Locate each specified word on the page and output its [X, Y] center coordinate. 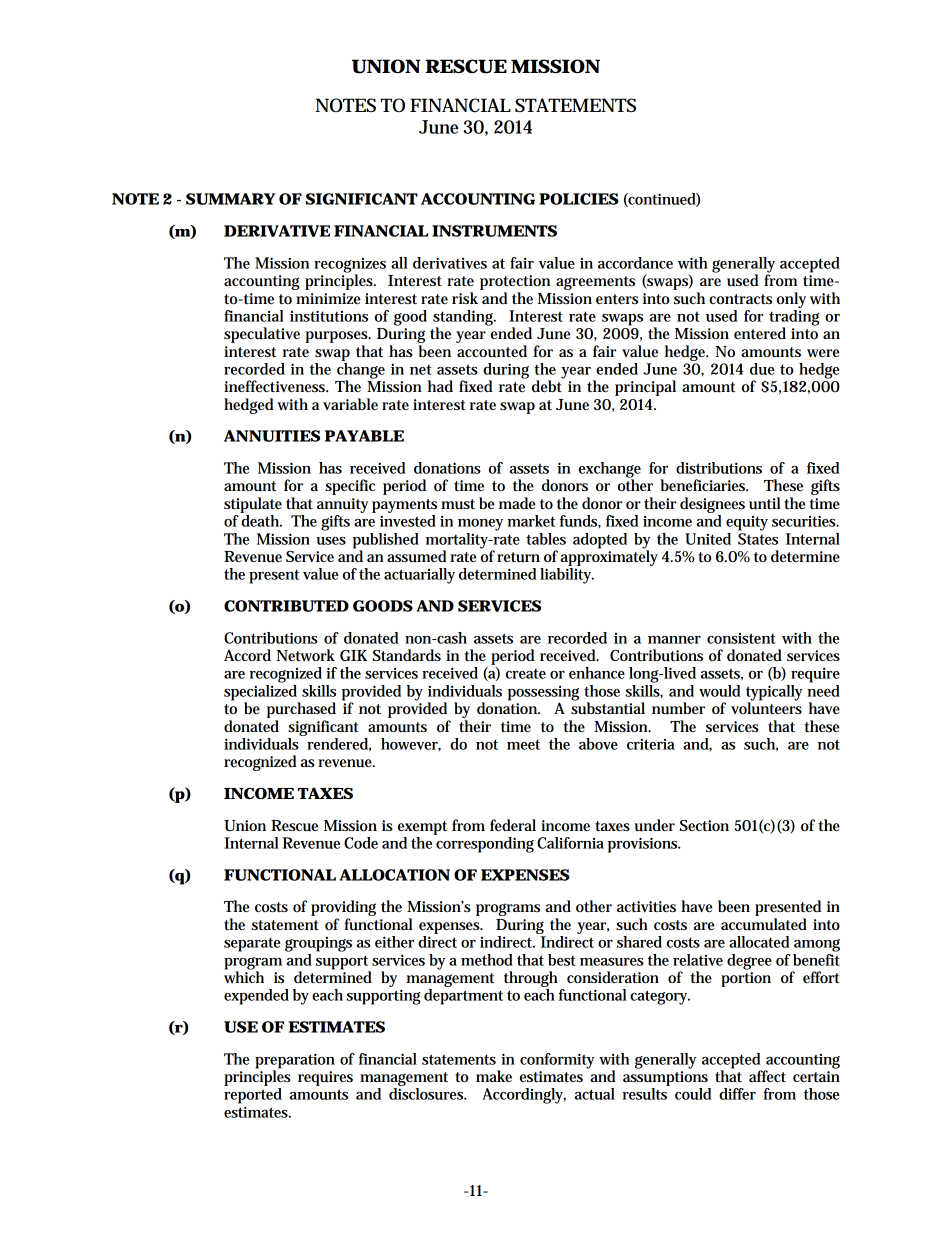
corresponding [485, 845]
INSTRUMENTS [494, 231]
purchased [301, 710]
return [518, 557]
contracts [740, 299]
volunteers [766, 707]
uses [331, 541]
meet [523, 744]
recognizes [350, 266]
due [762, 369]
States [758, 539]
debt [548, 385]
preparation [295, 1062]
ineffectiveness [276, 386]
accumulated [764, 924]
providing [343, 909]
